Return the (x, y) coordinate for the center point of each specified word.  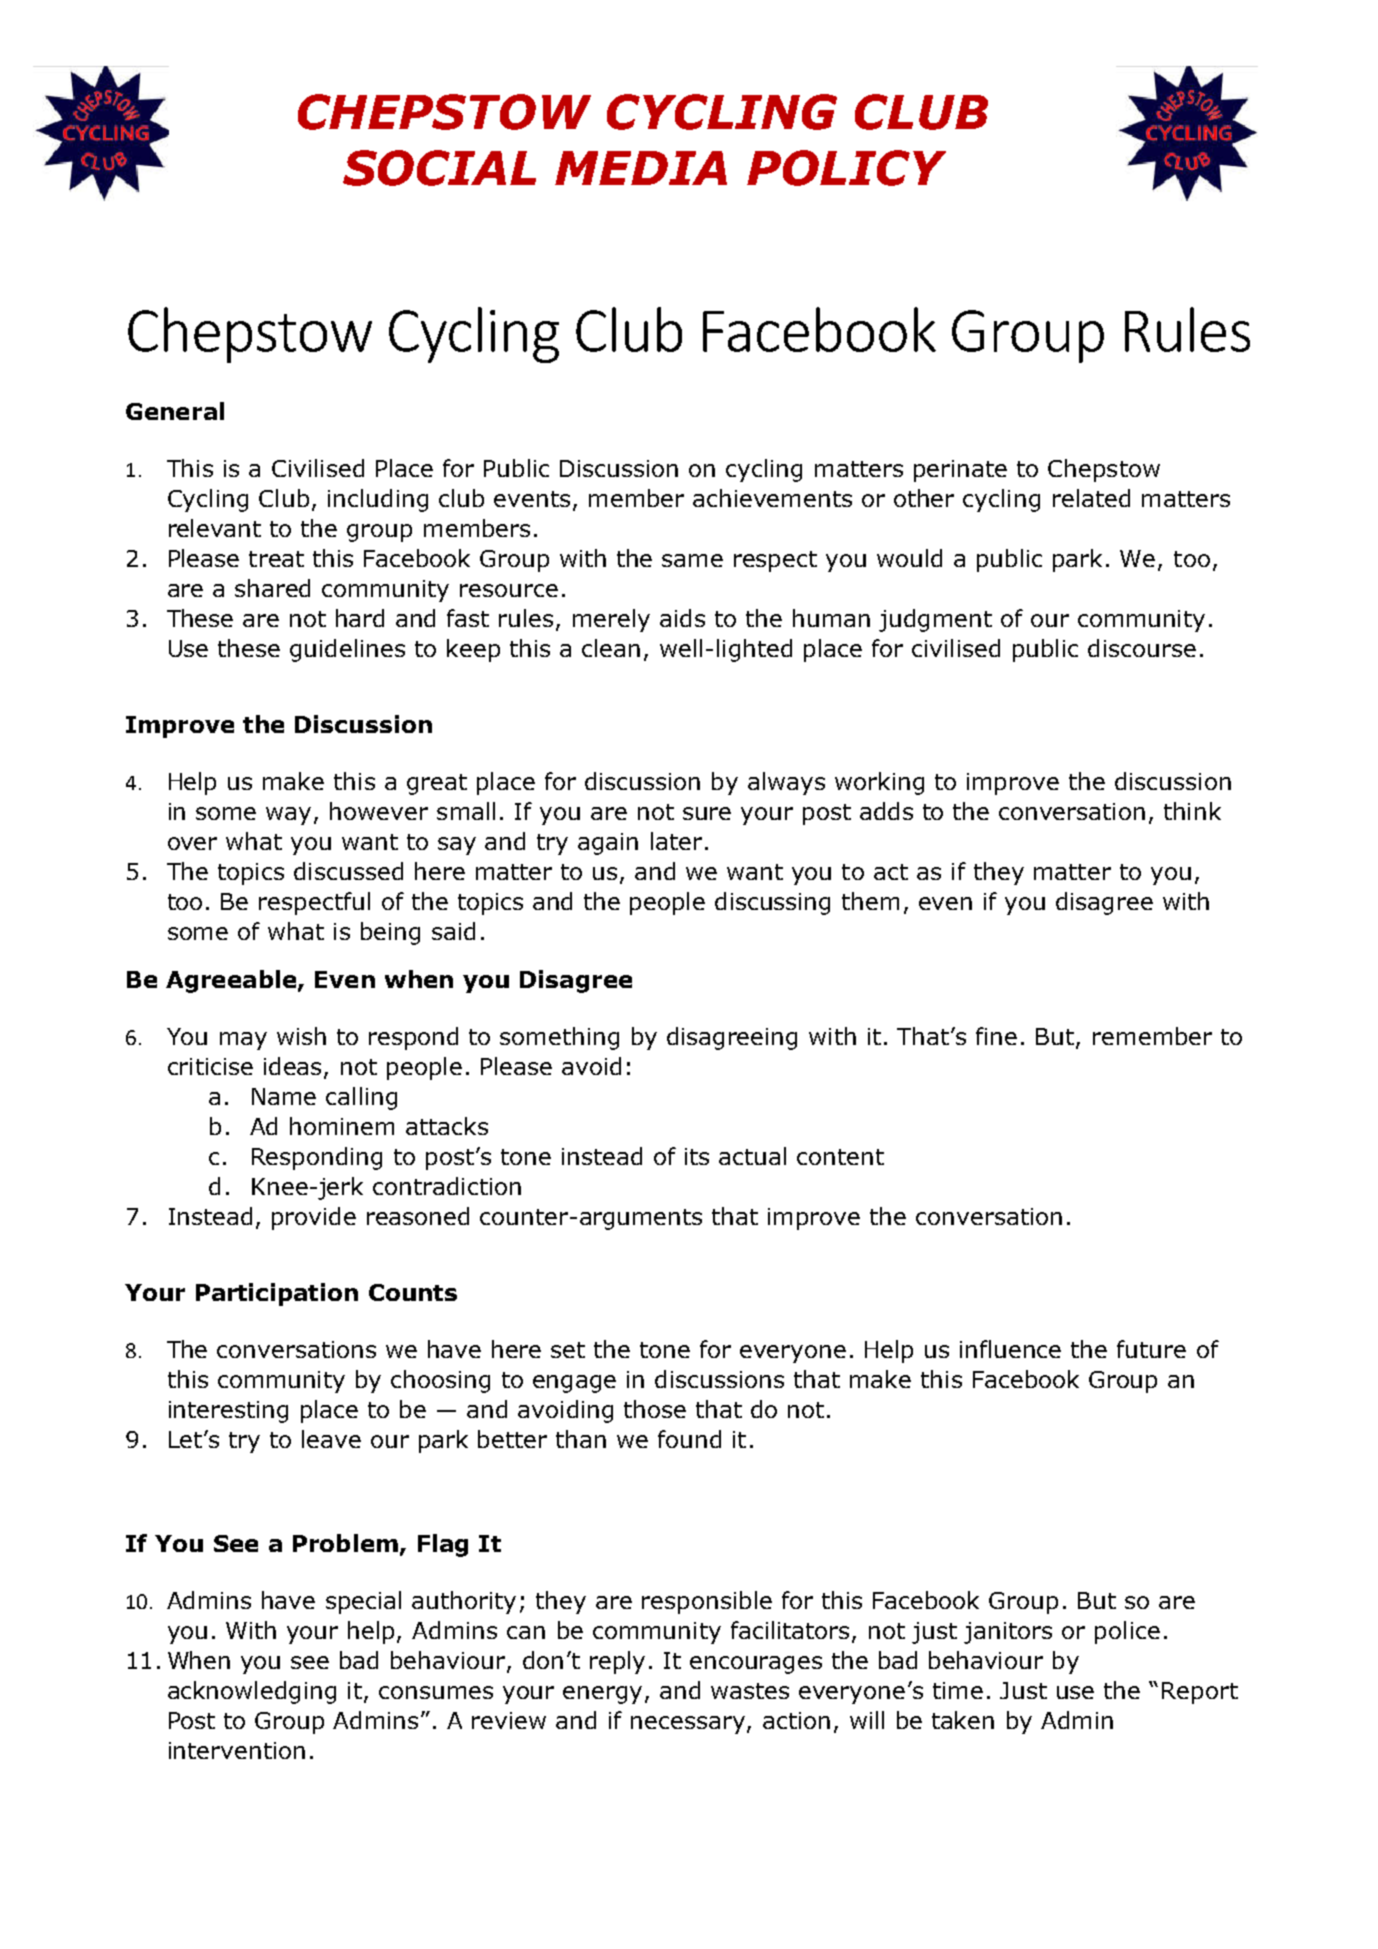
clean (611, 648)
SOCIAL (439, 168)
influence (1010, 1349)
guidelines (347, 650)
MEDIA (641, 168)
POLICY (846, 168)
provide (314, 1218)
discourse (1142, 648)
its (697, 1156)
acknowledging (252, 1692)
